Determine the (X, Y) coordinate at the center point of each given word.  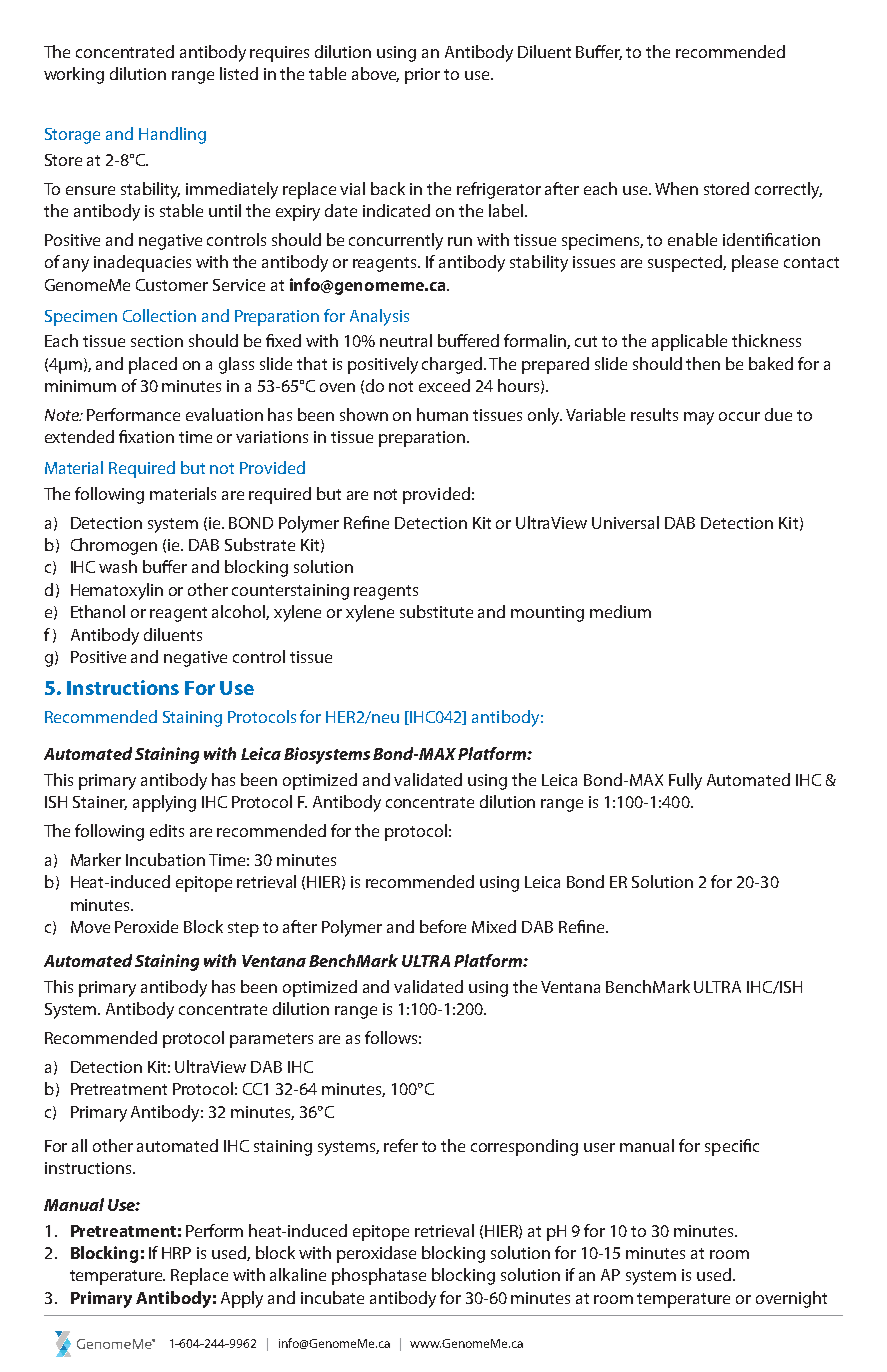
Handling (172, 135)
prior (422, 76)
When (676, 188)
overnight (791, 1299)
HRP (176, 1253)
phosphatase (379, 1276)
